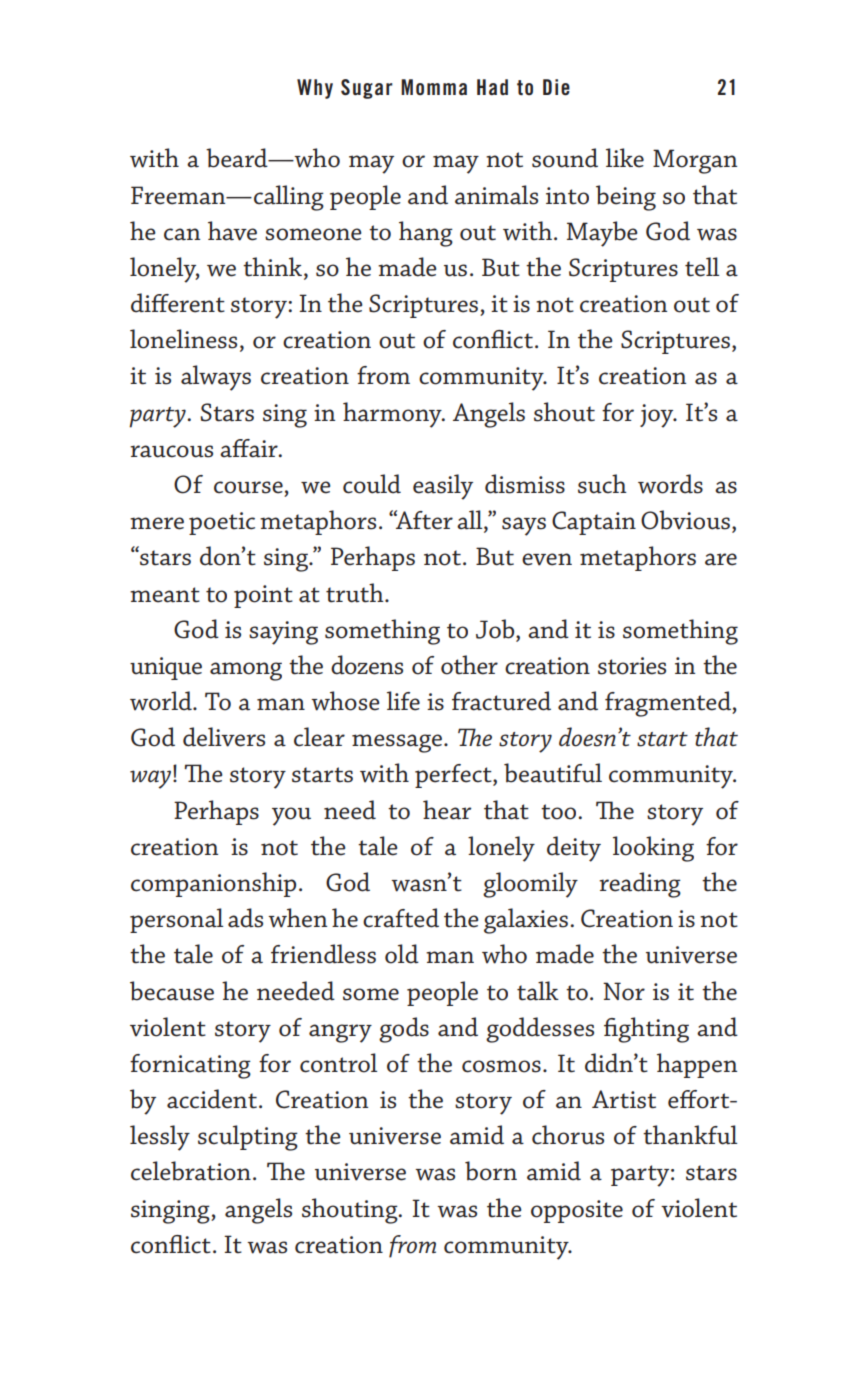 This image has width=868, height=1389. What do you see at coordinates (632, 666) in the image?
I see `stories` at bounding box center [632, 666].
